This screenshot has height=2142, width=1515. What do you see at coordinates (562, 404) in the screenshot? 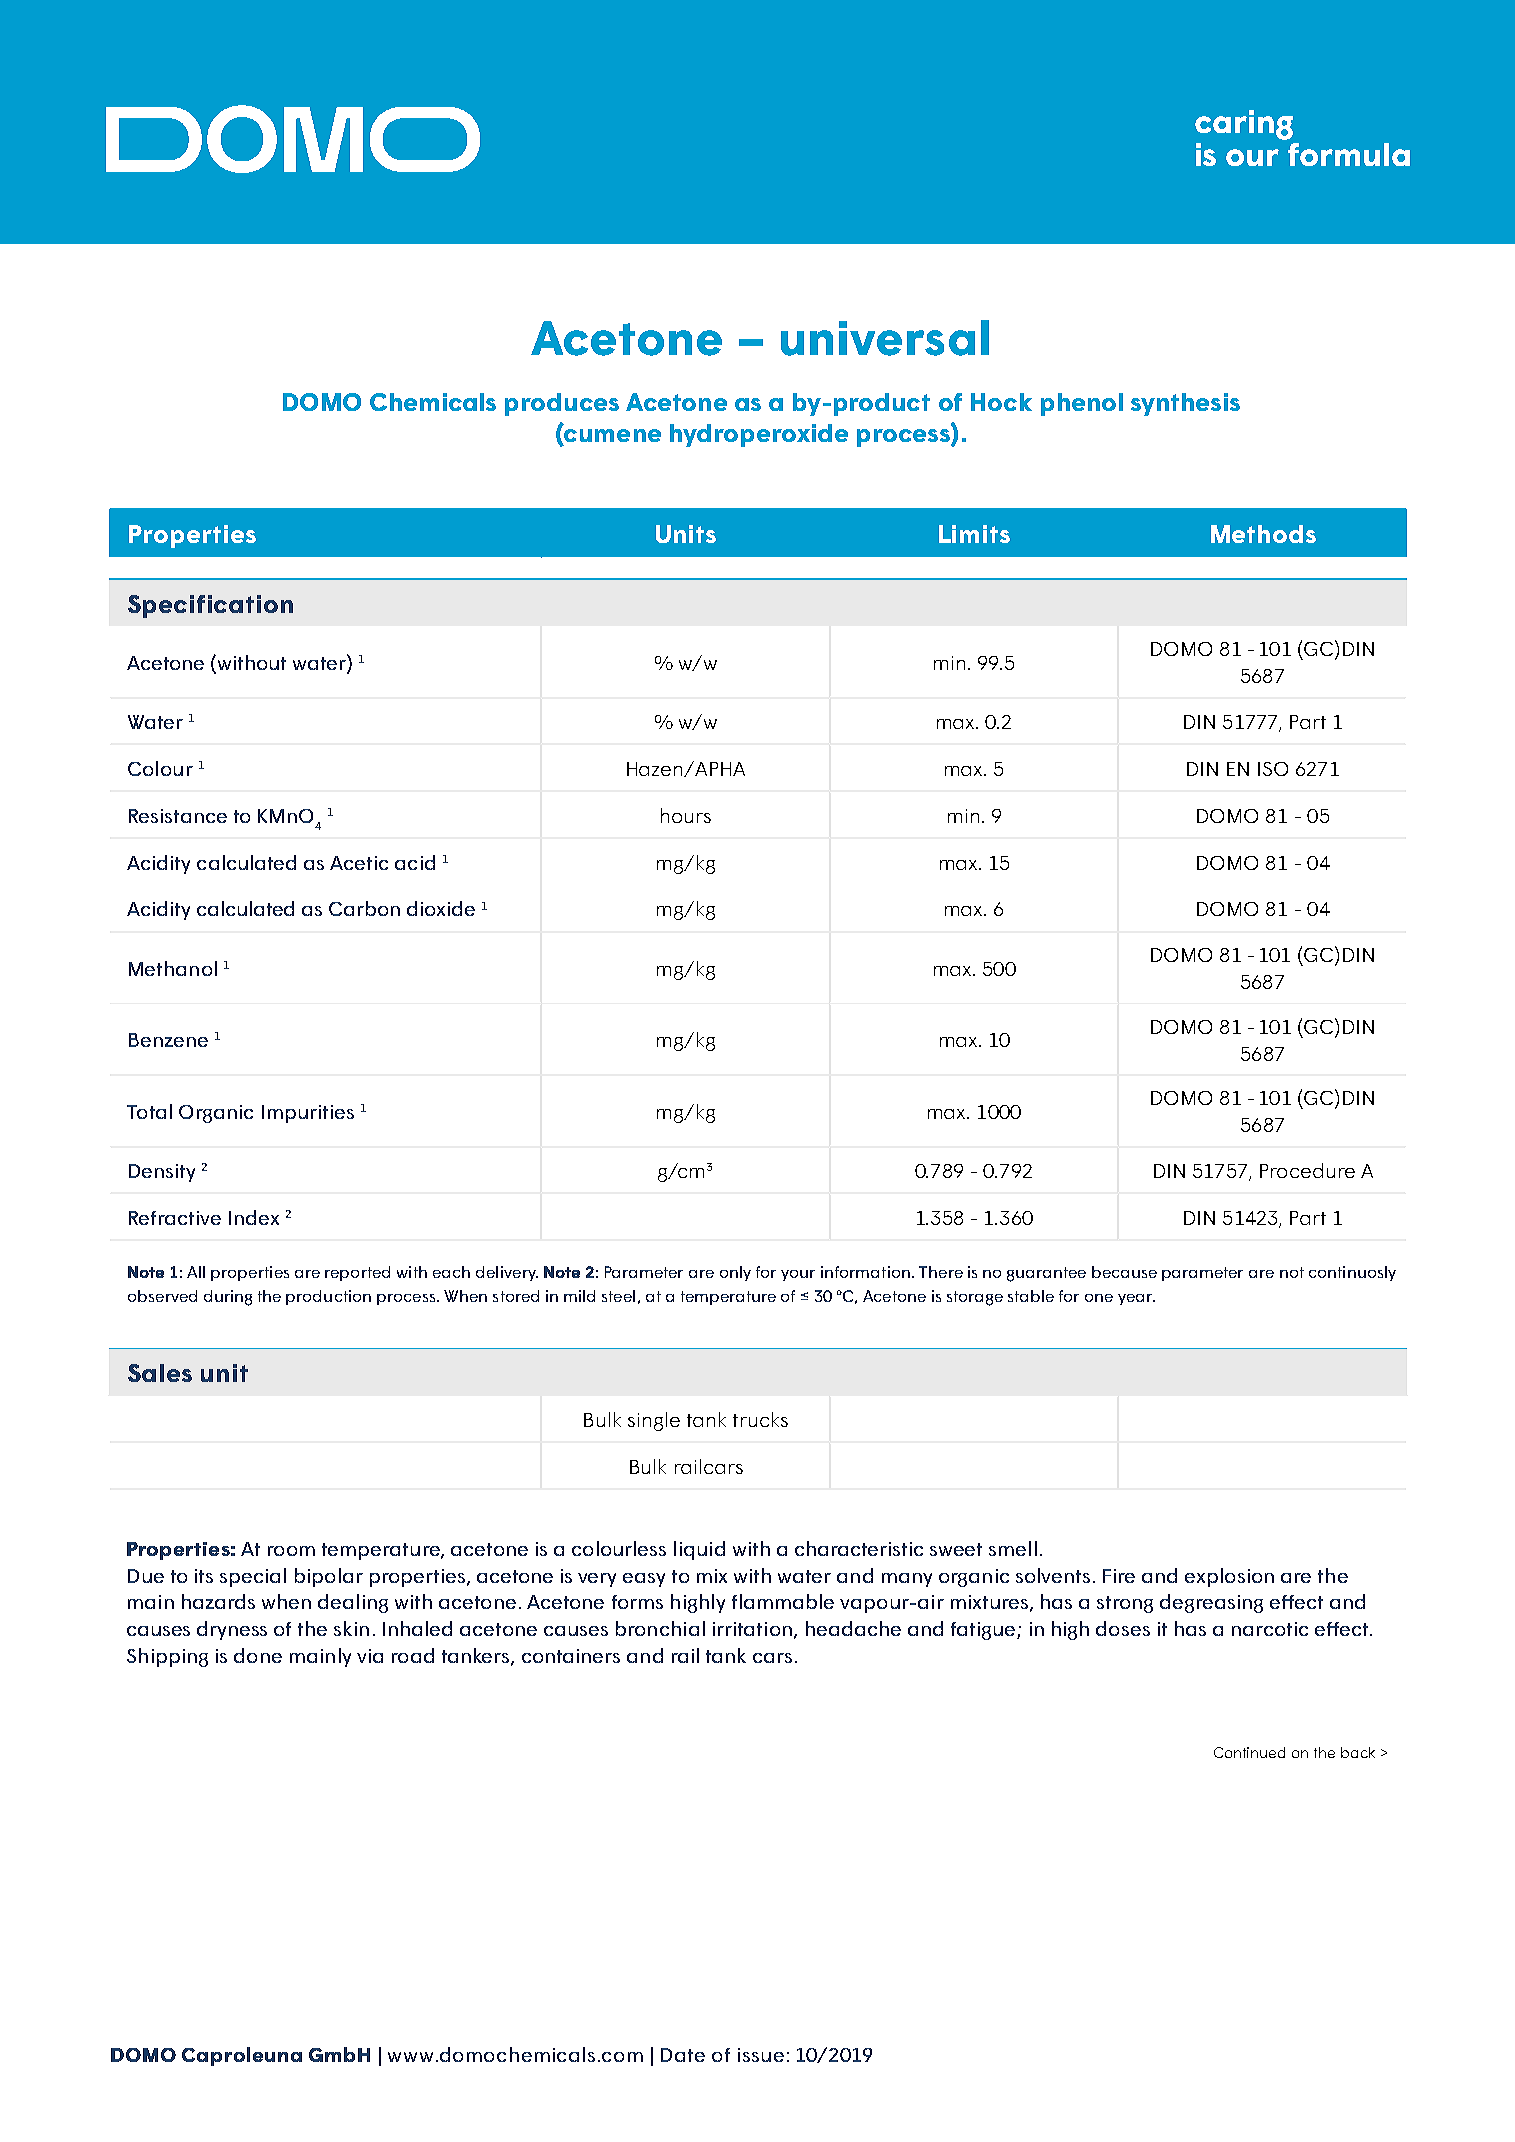
I see `produces` at bounding box center [562, 404].
